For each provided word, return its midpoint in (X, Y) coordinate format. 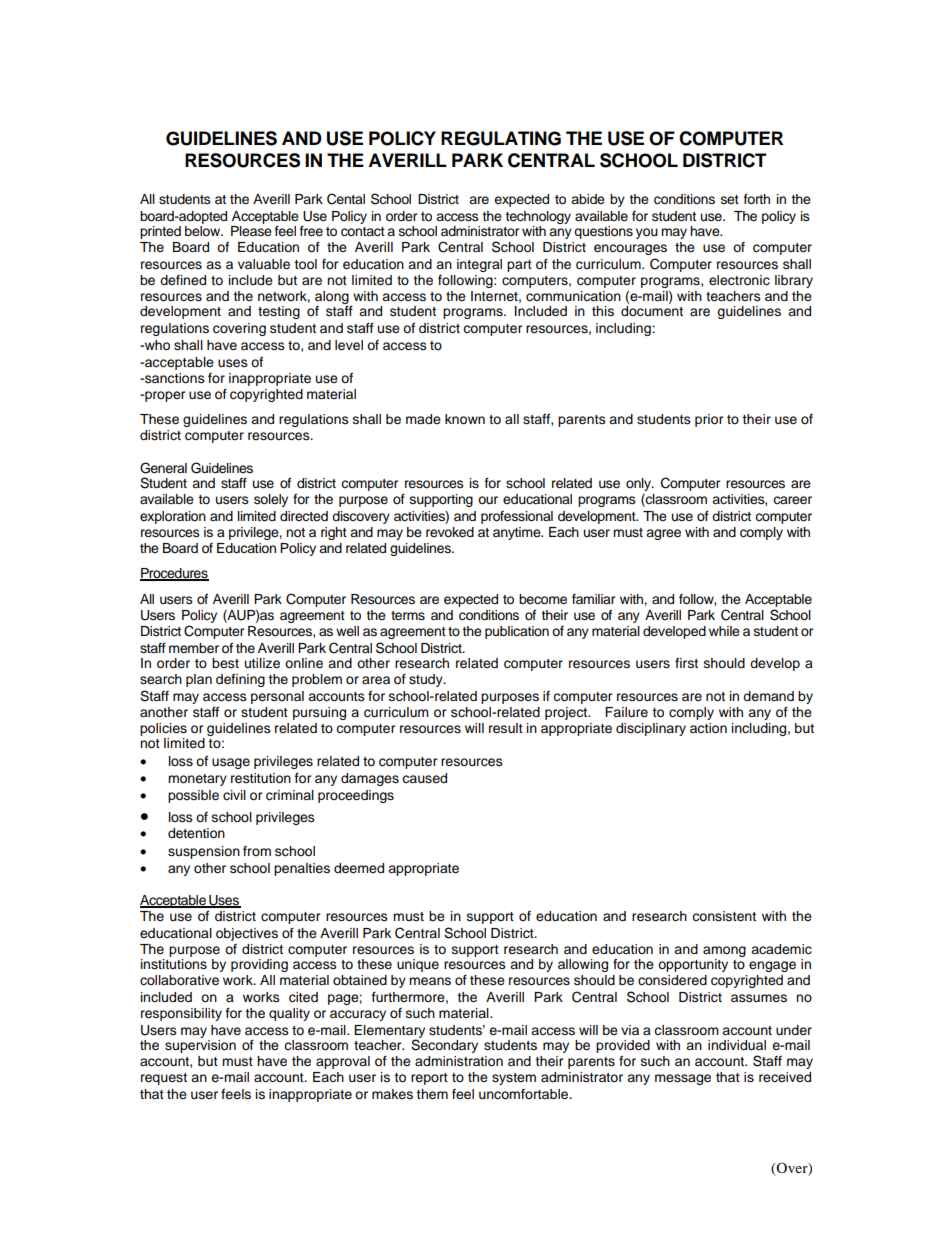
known (465, 419)
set (730, 199)
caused (424, 778)
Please (251, 229)
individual (737, 1045)
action (708, 728)
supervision (200, 1045)
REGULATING (501, 138)
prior (709, 420)
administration (459, 1061)
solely (271, 500)
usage (231, 763)
